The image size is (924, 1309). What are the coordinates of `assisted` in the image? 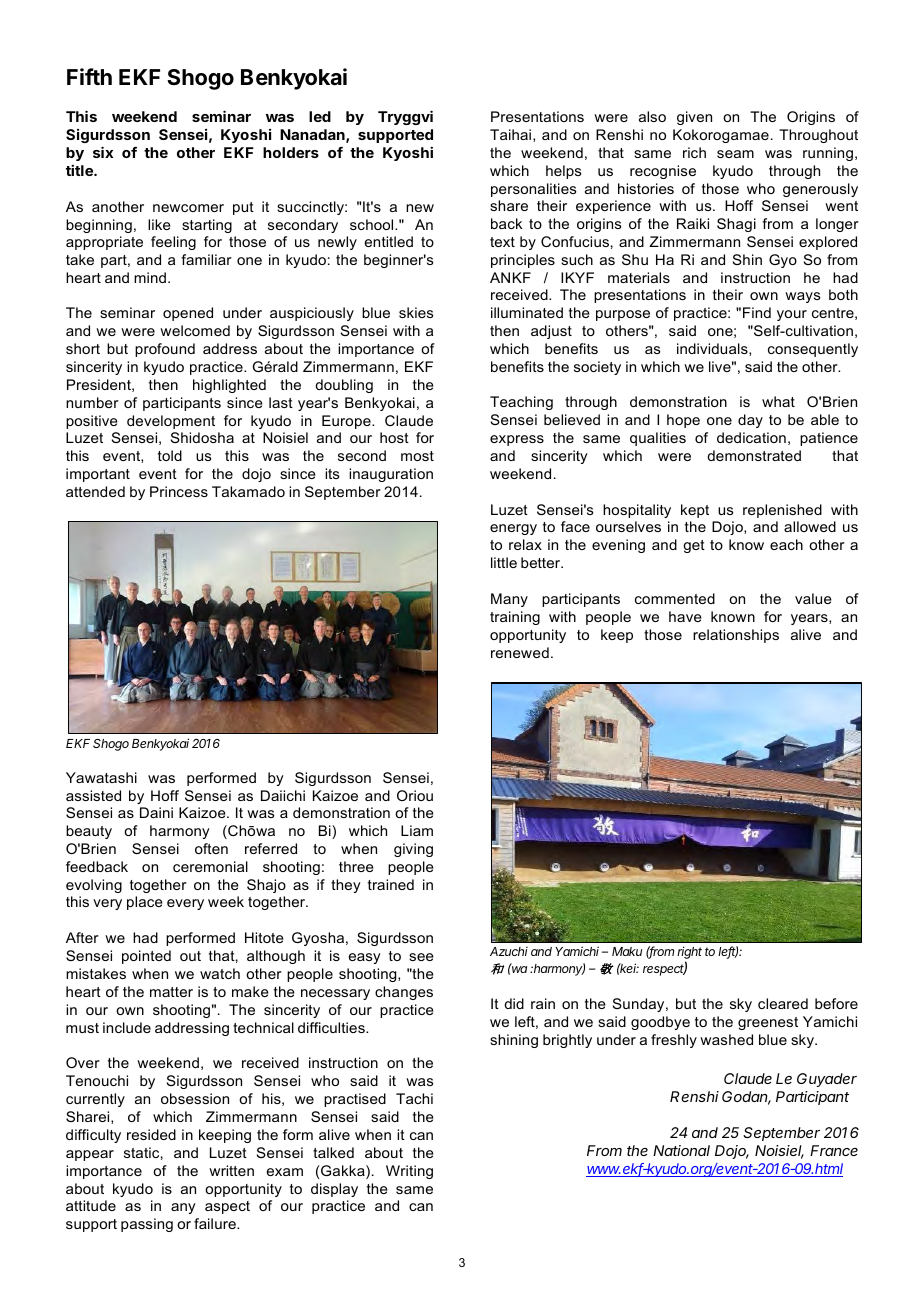 It's located at (93, 795).
